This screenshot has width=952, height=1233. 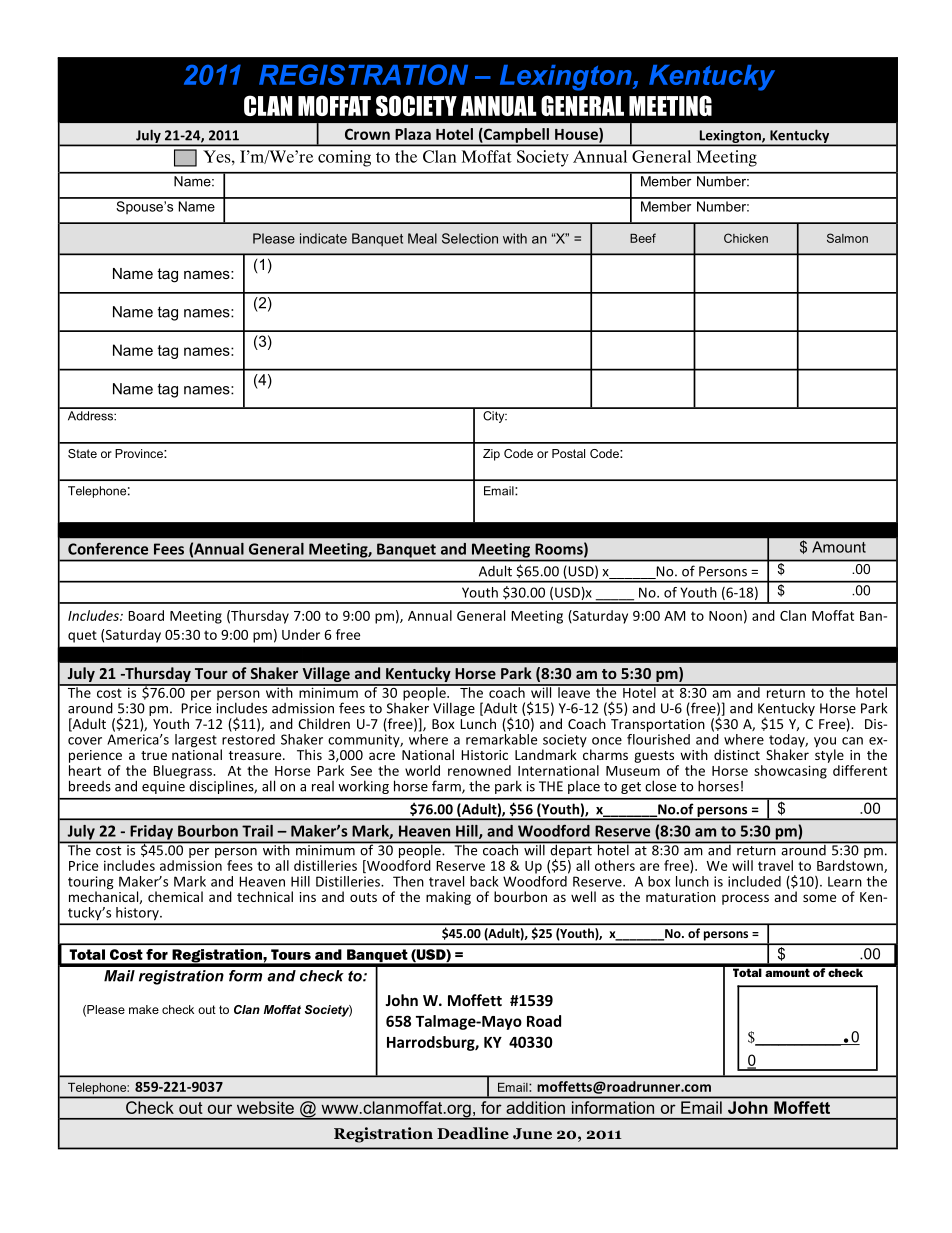 I want to click on Campbell, so click(x=516, y=136).
